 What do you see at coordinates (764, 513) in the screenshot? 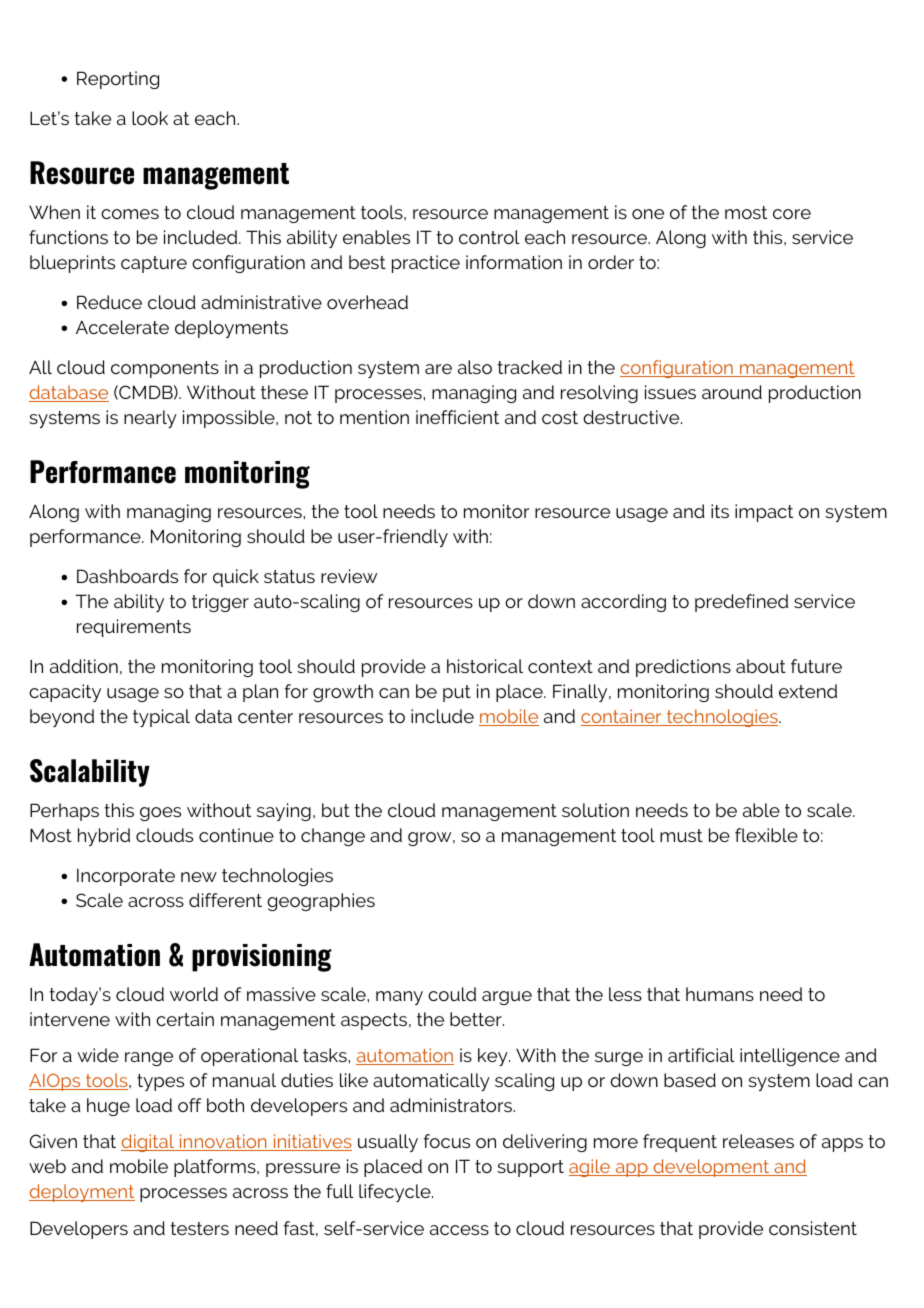
I see `impact` at bounding box center [764, 513].
